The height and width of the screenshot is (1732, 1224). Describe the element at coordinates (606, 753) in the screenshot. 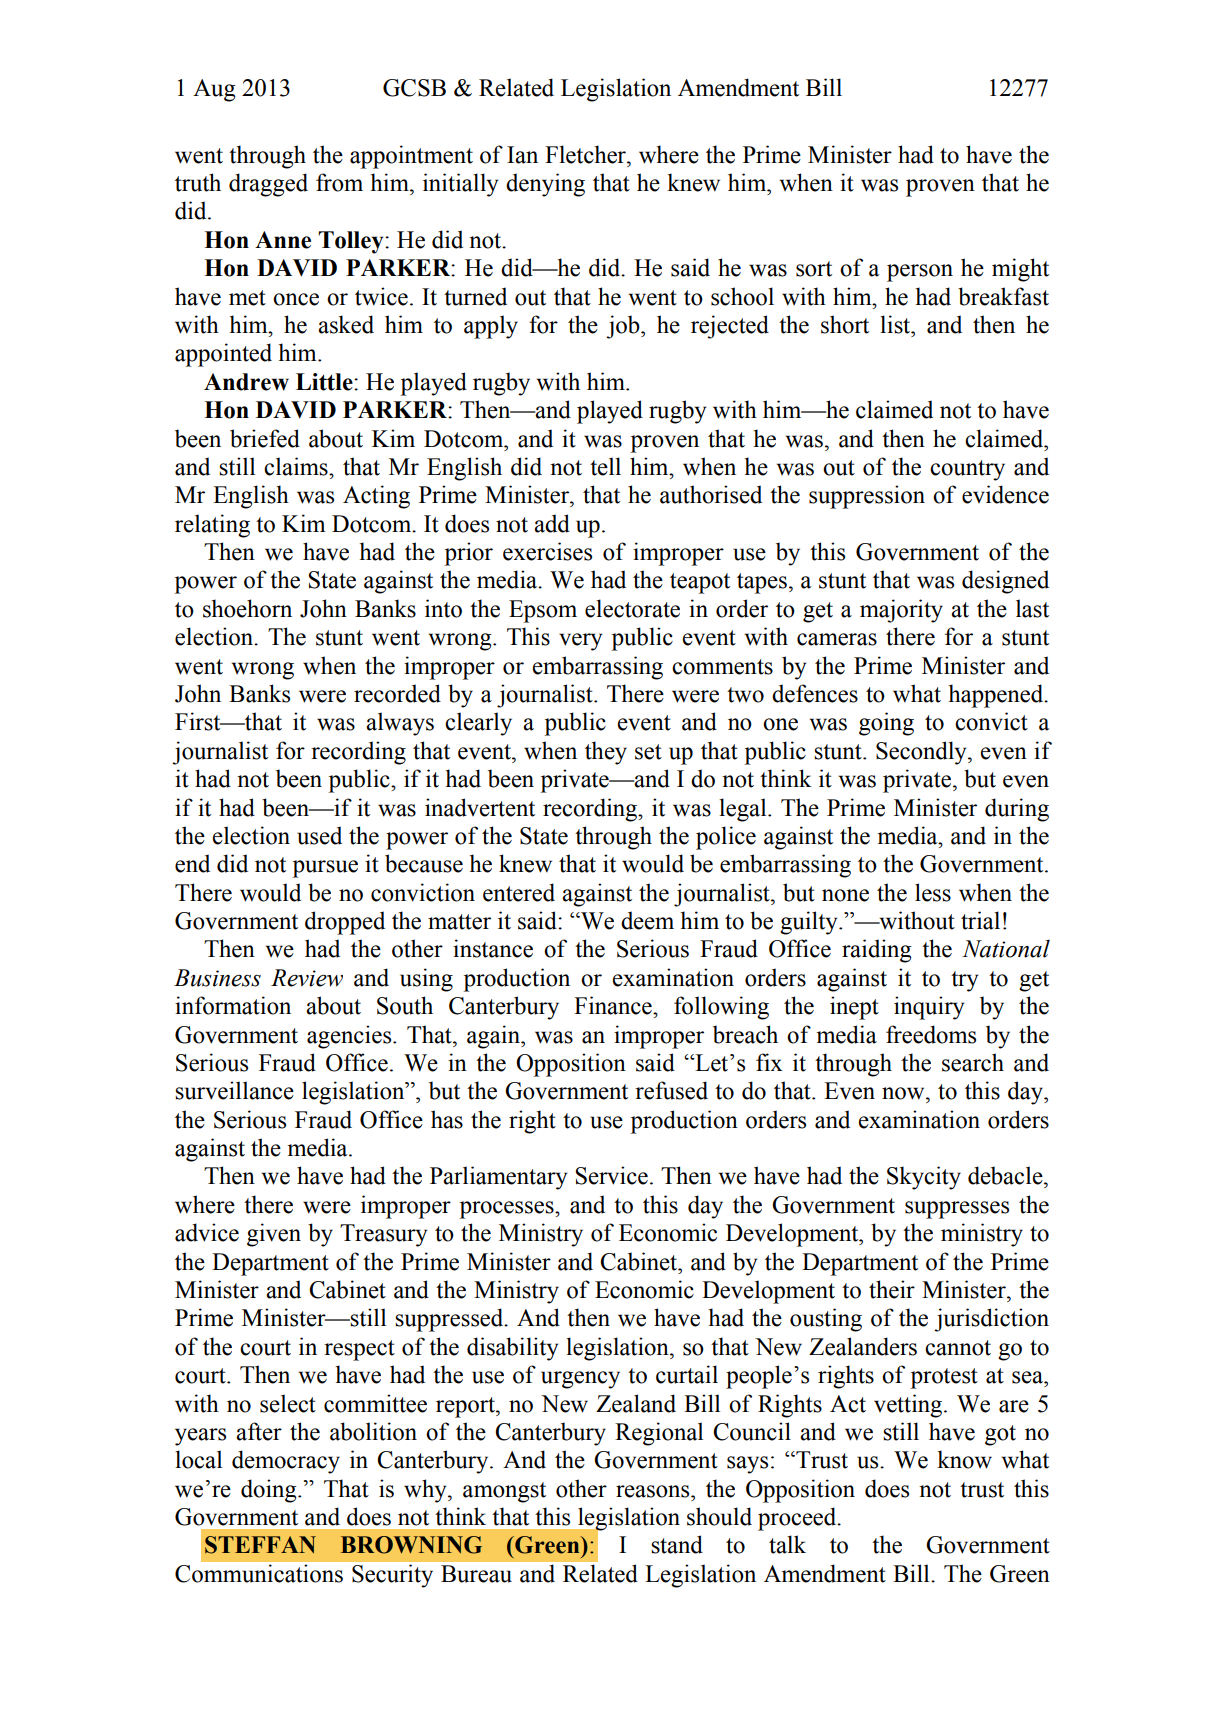

I see `they` at that location.
